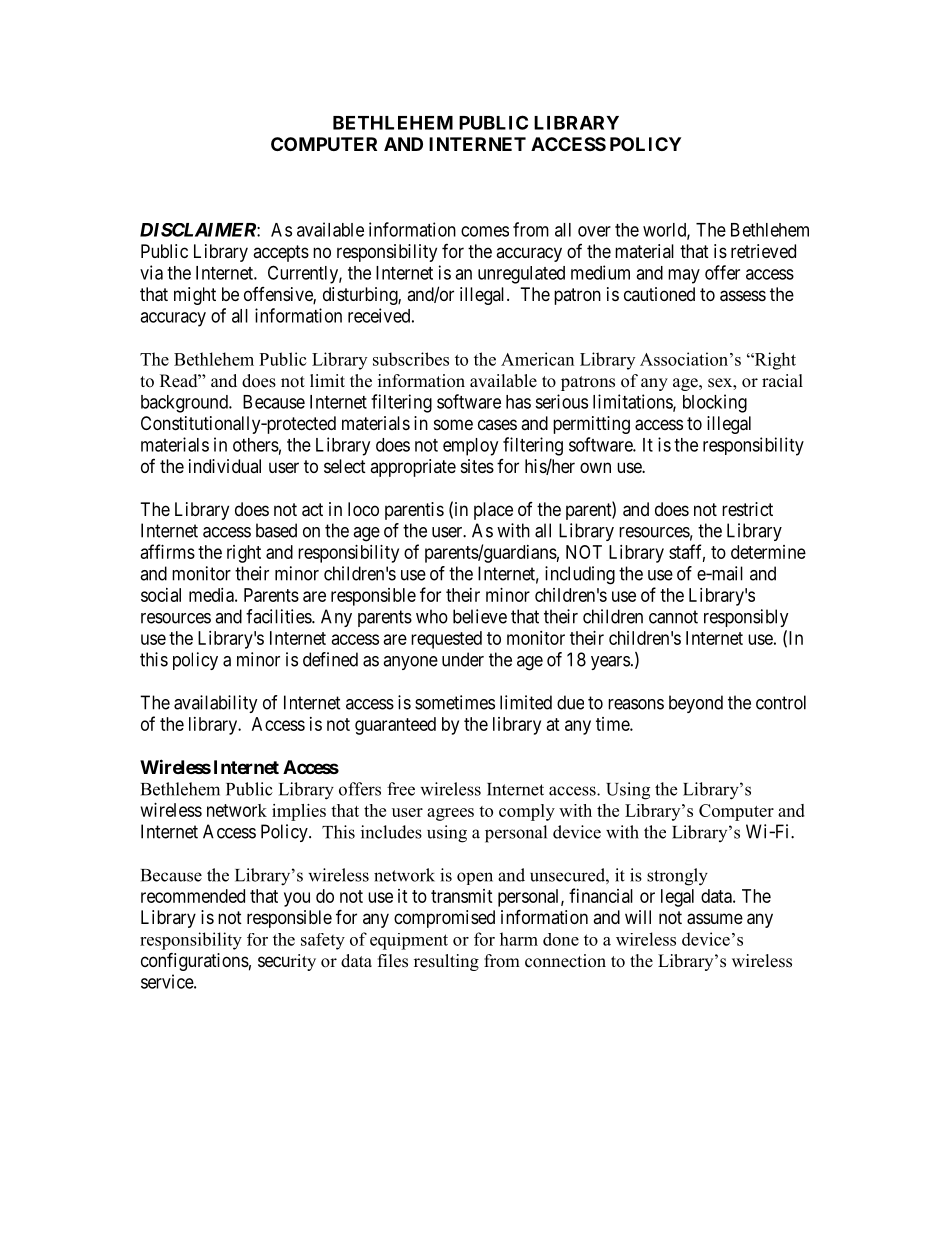 This image has width=952, height=1233. What do you see at coordinates (684, 276) in the image?
I see `may` at bounding box center [684, 276].
